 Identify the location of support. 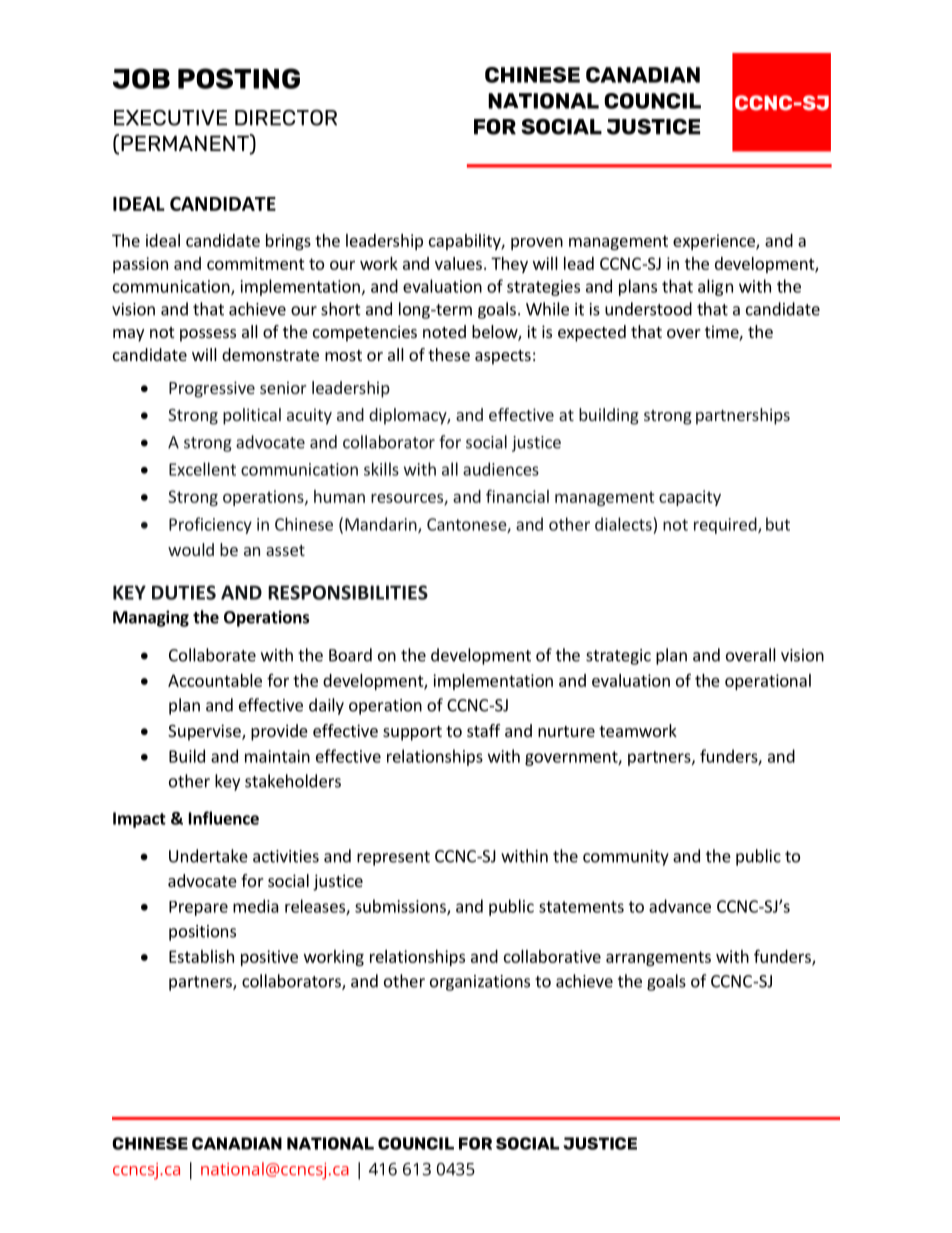
(412, 733).
